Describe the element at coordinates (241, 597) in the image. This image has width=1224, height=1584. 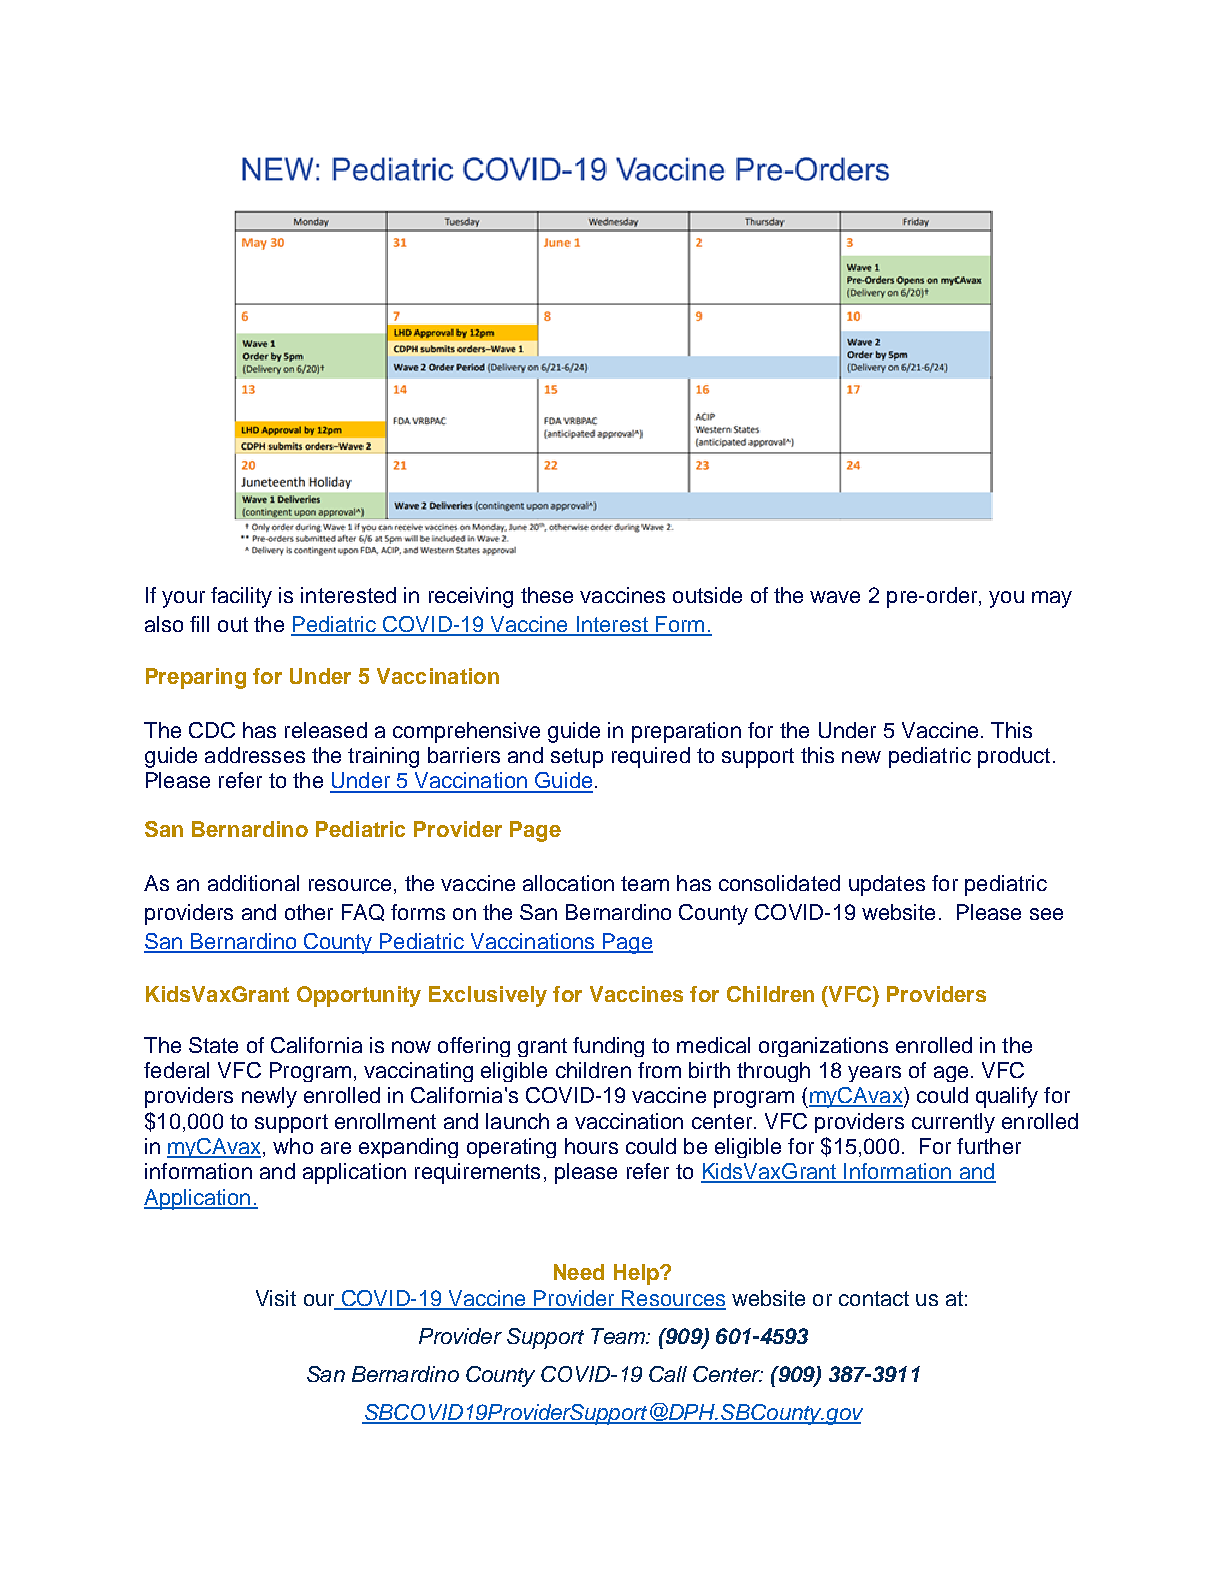
I see `facility` at that location.
